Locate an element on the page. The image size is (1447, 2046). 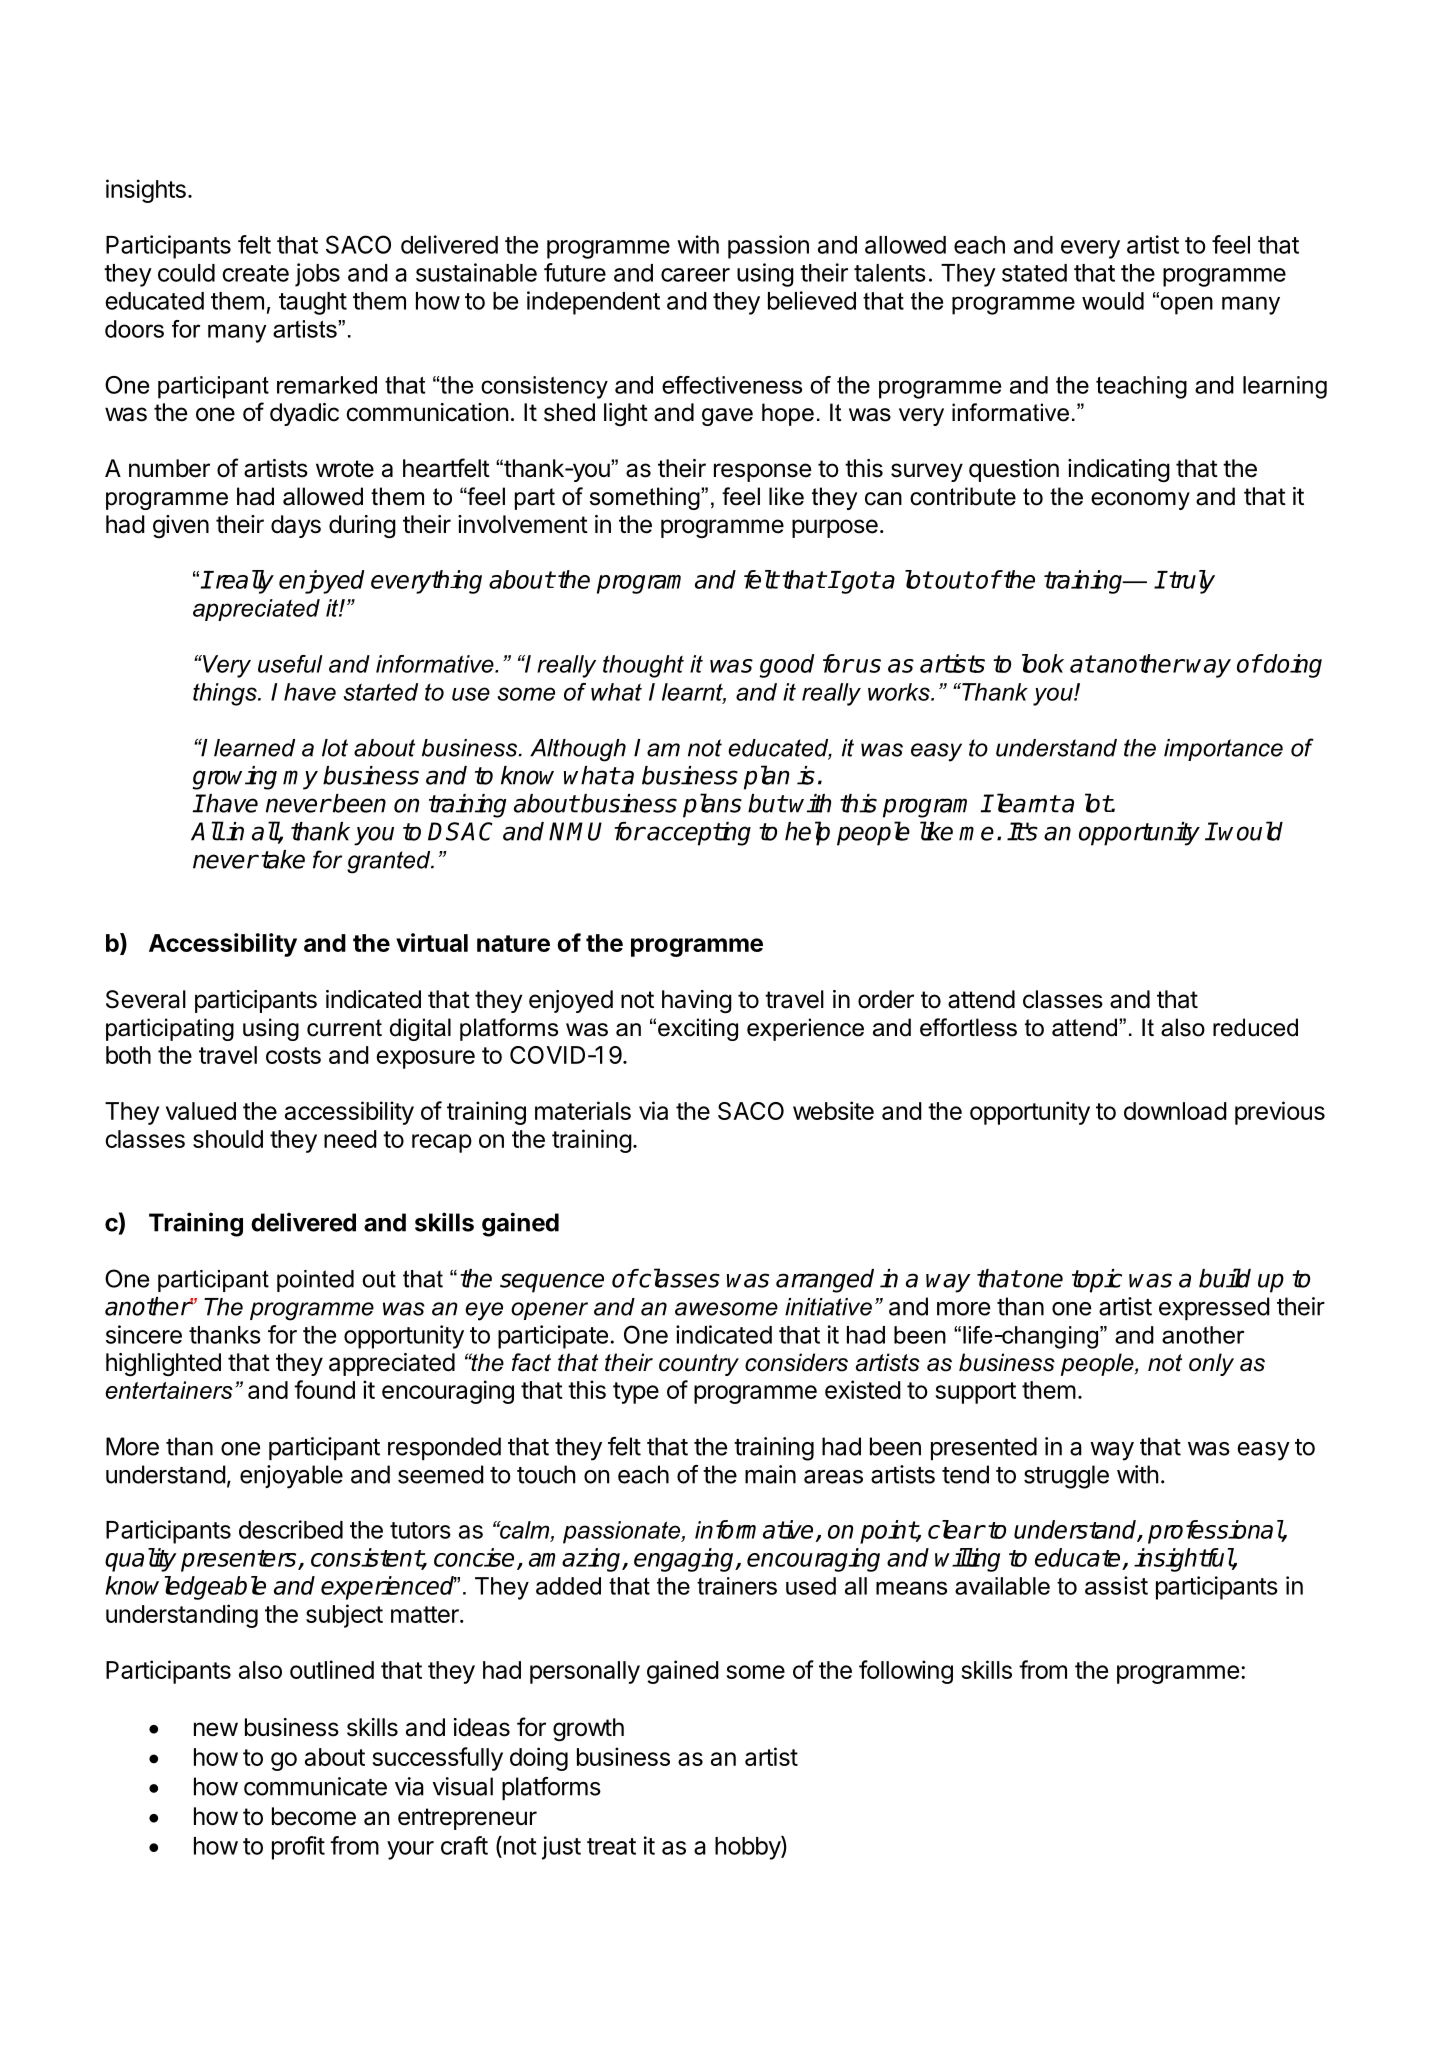
create is located at coordinates (255, 273).
